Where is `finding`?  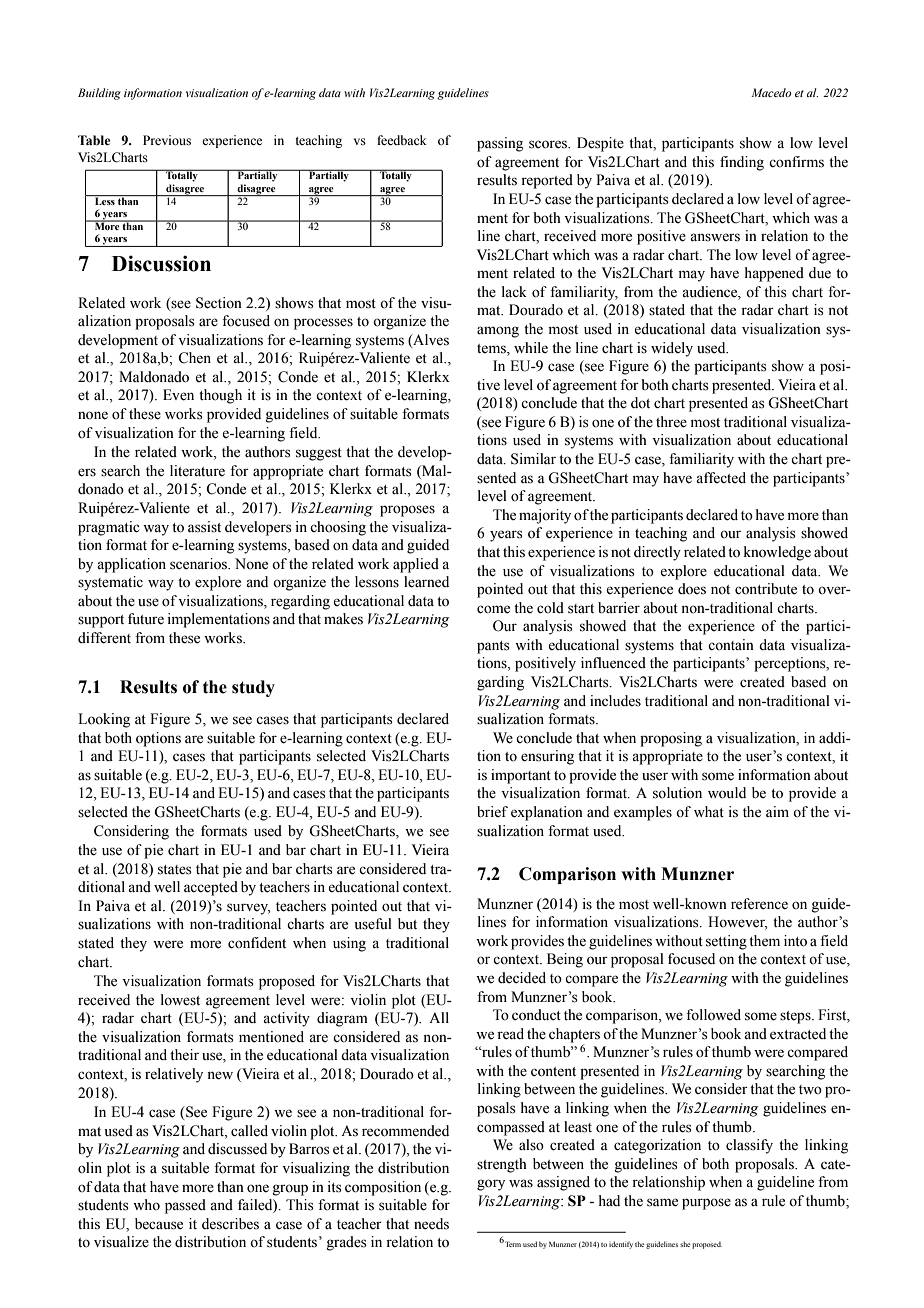 finding is located at coordinates (742, 163).
